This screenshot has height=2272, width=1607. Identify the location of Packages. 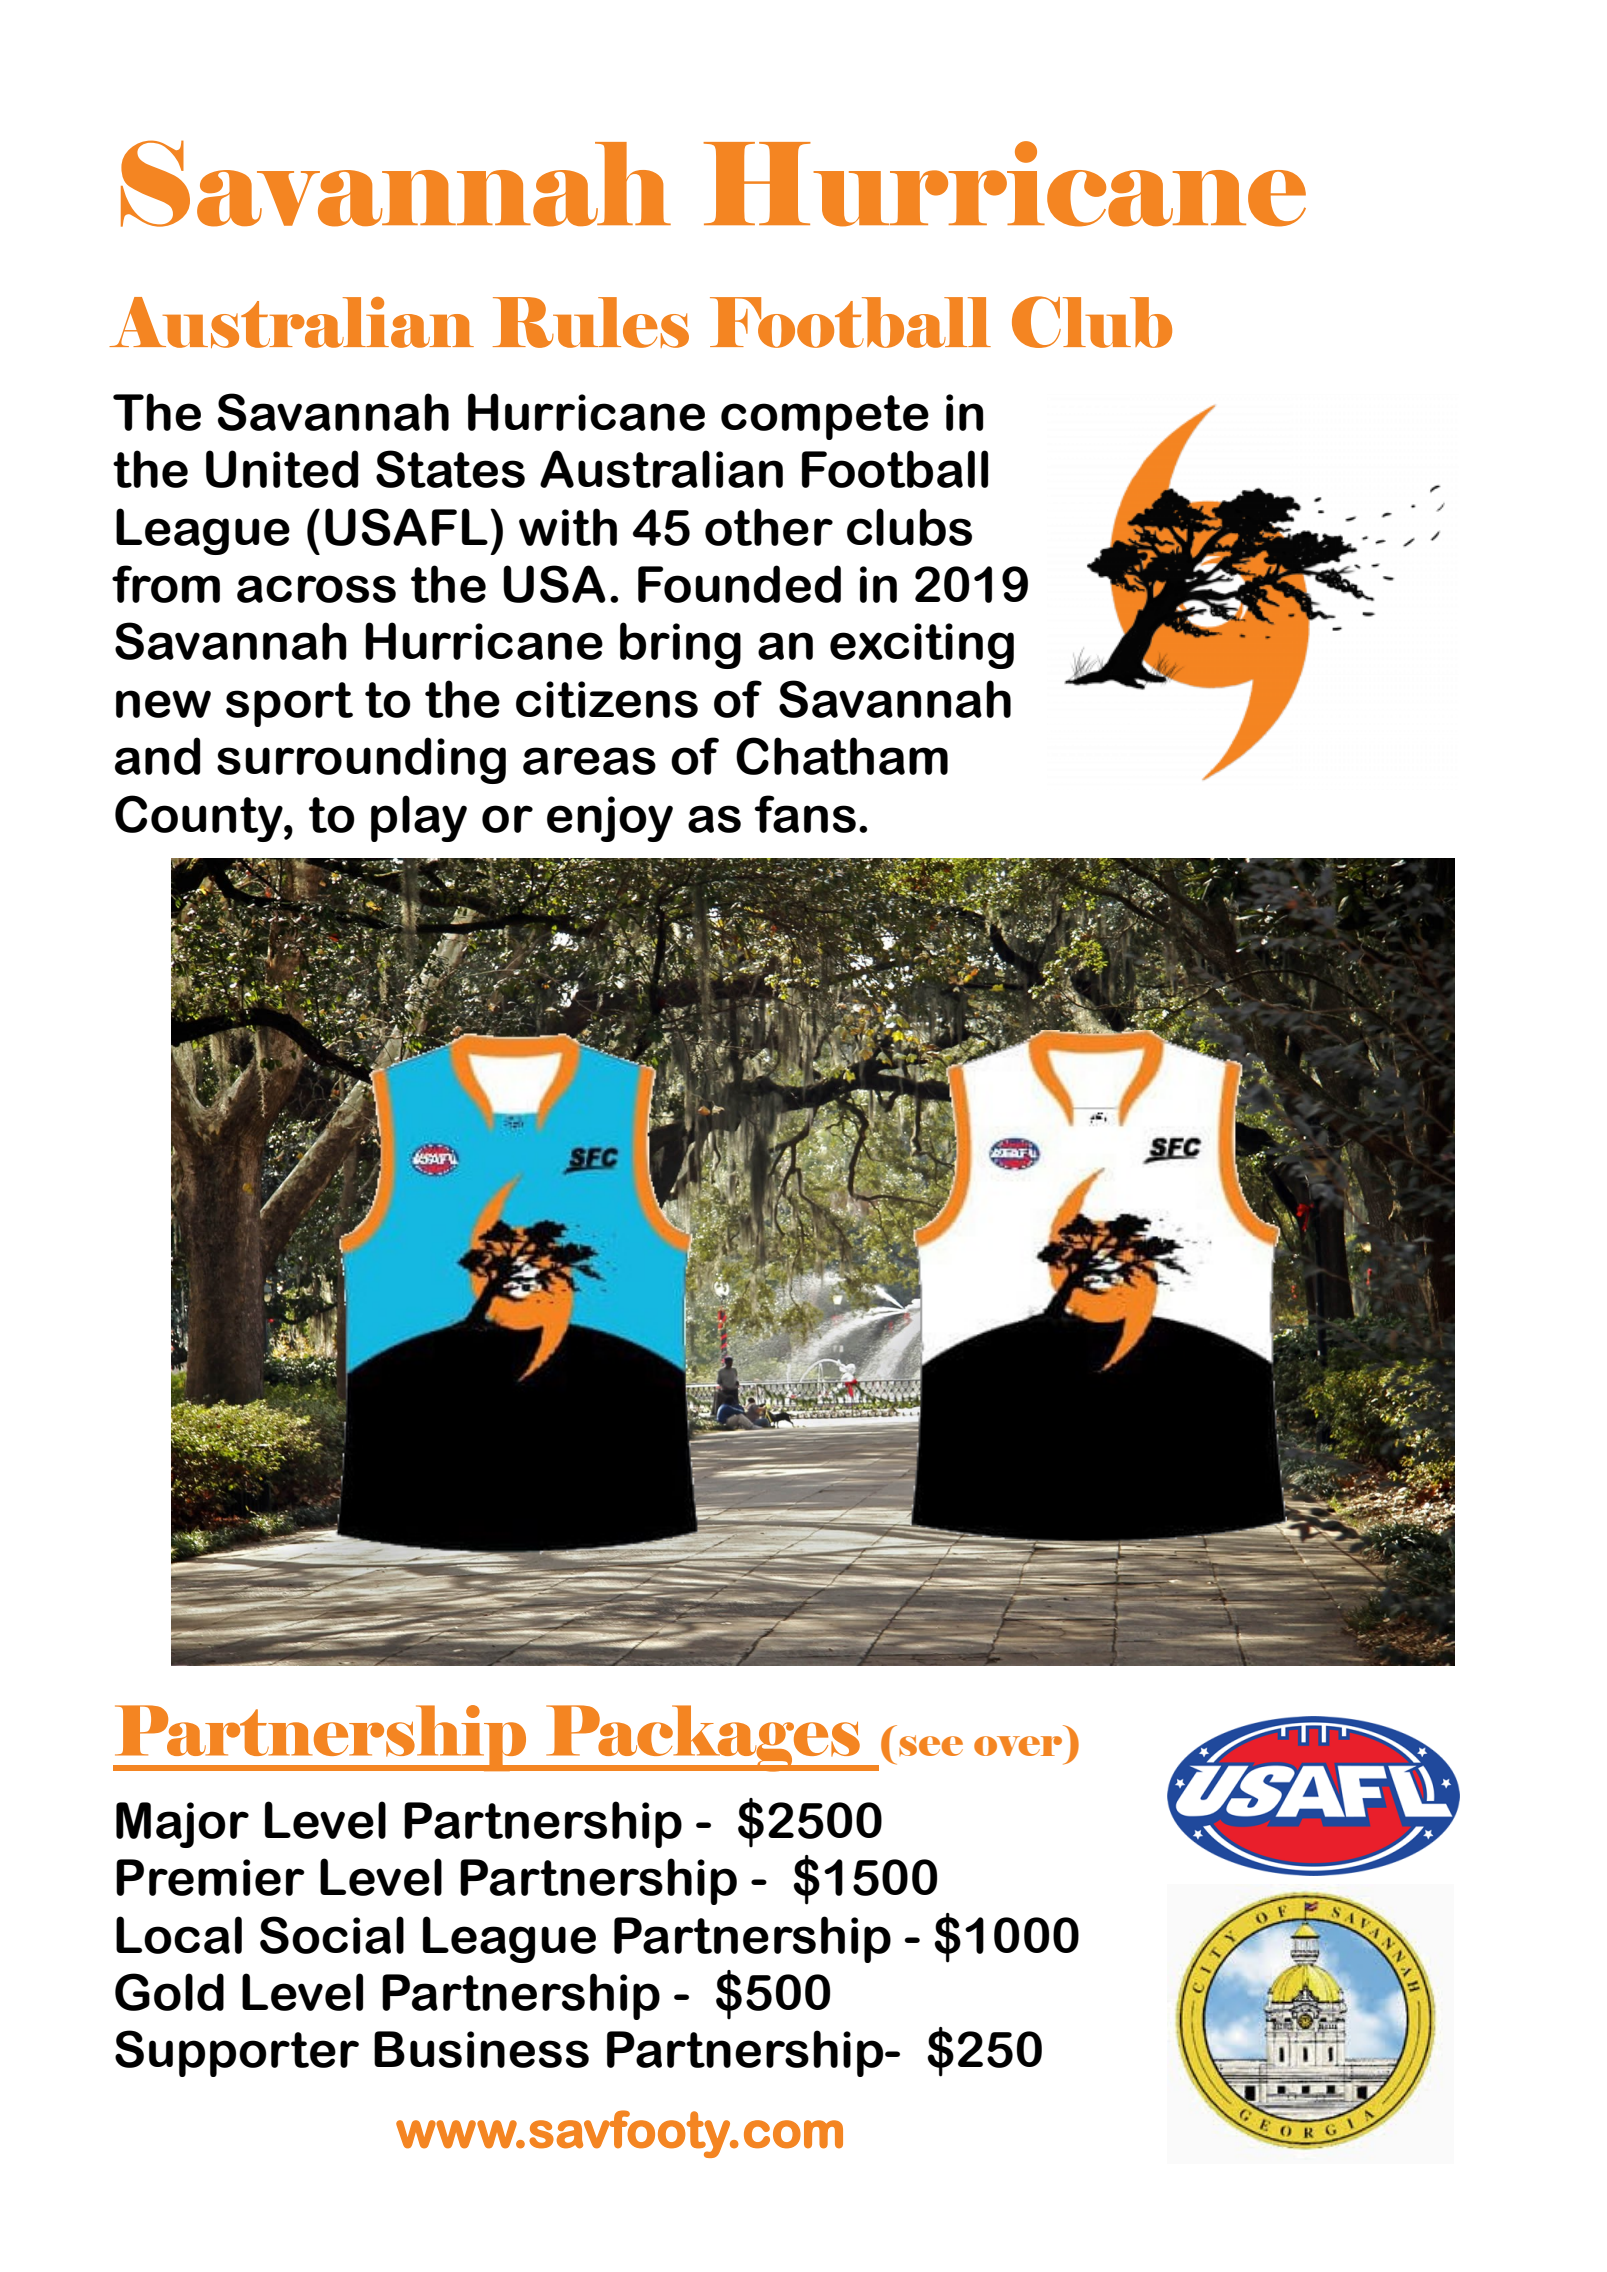
(703, 1738).
